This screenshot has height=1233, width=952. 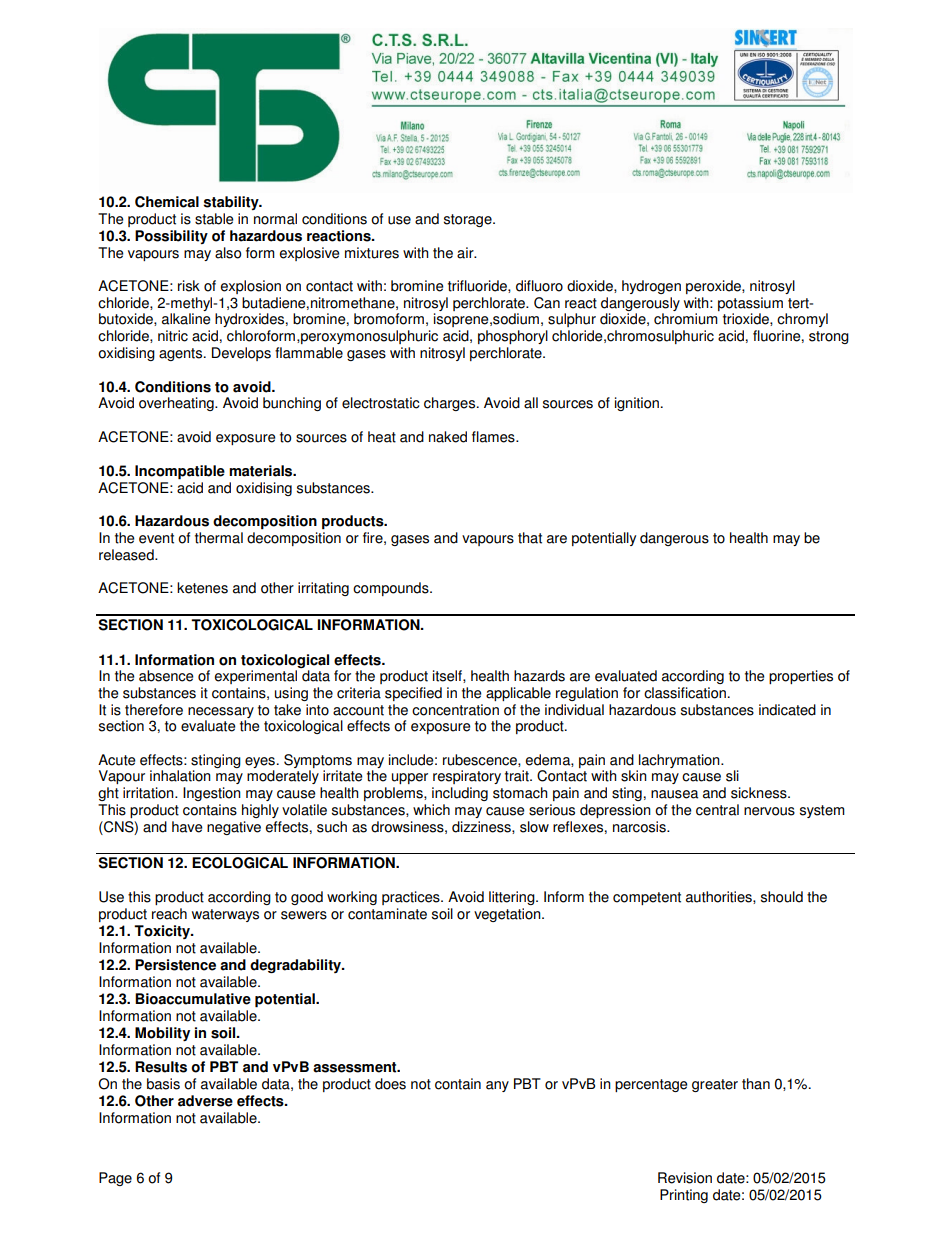 What do you see at coordinates (221, 712) in the screenshot?
I see `necessary` at bounding box center [221, 712].
